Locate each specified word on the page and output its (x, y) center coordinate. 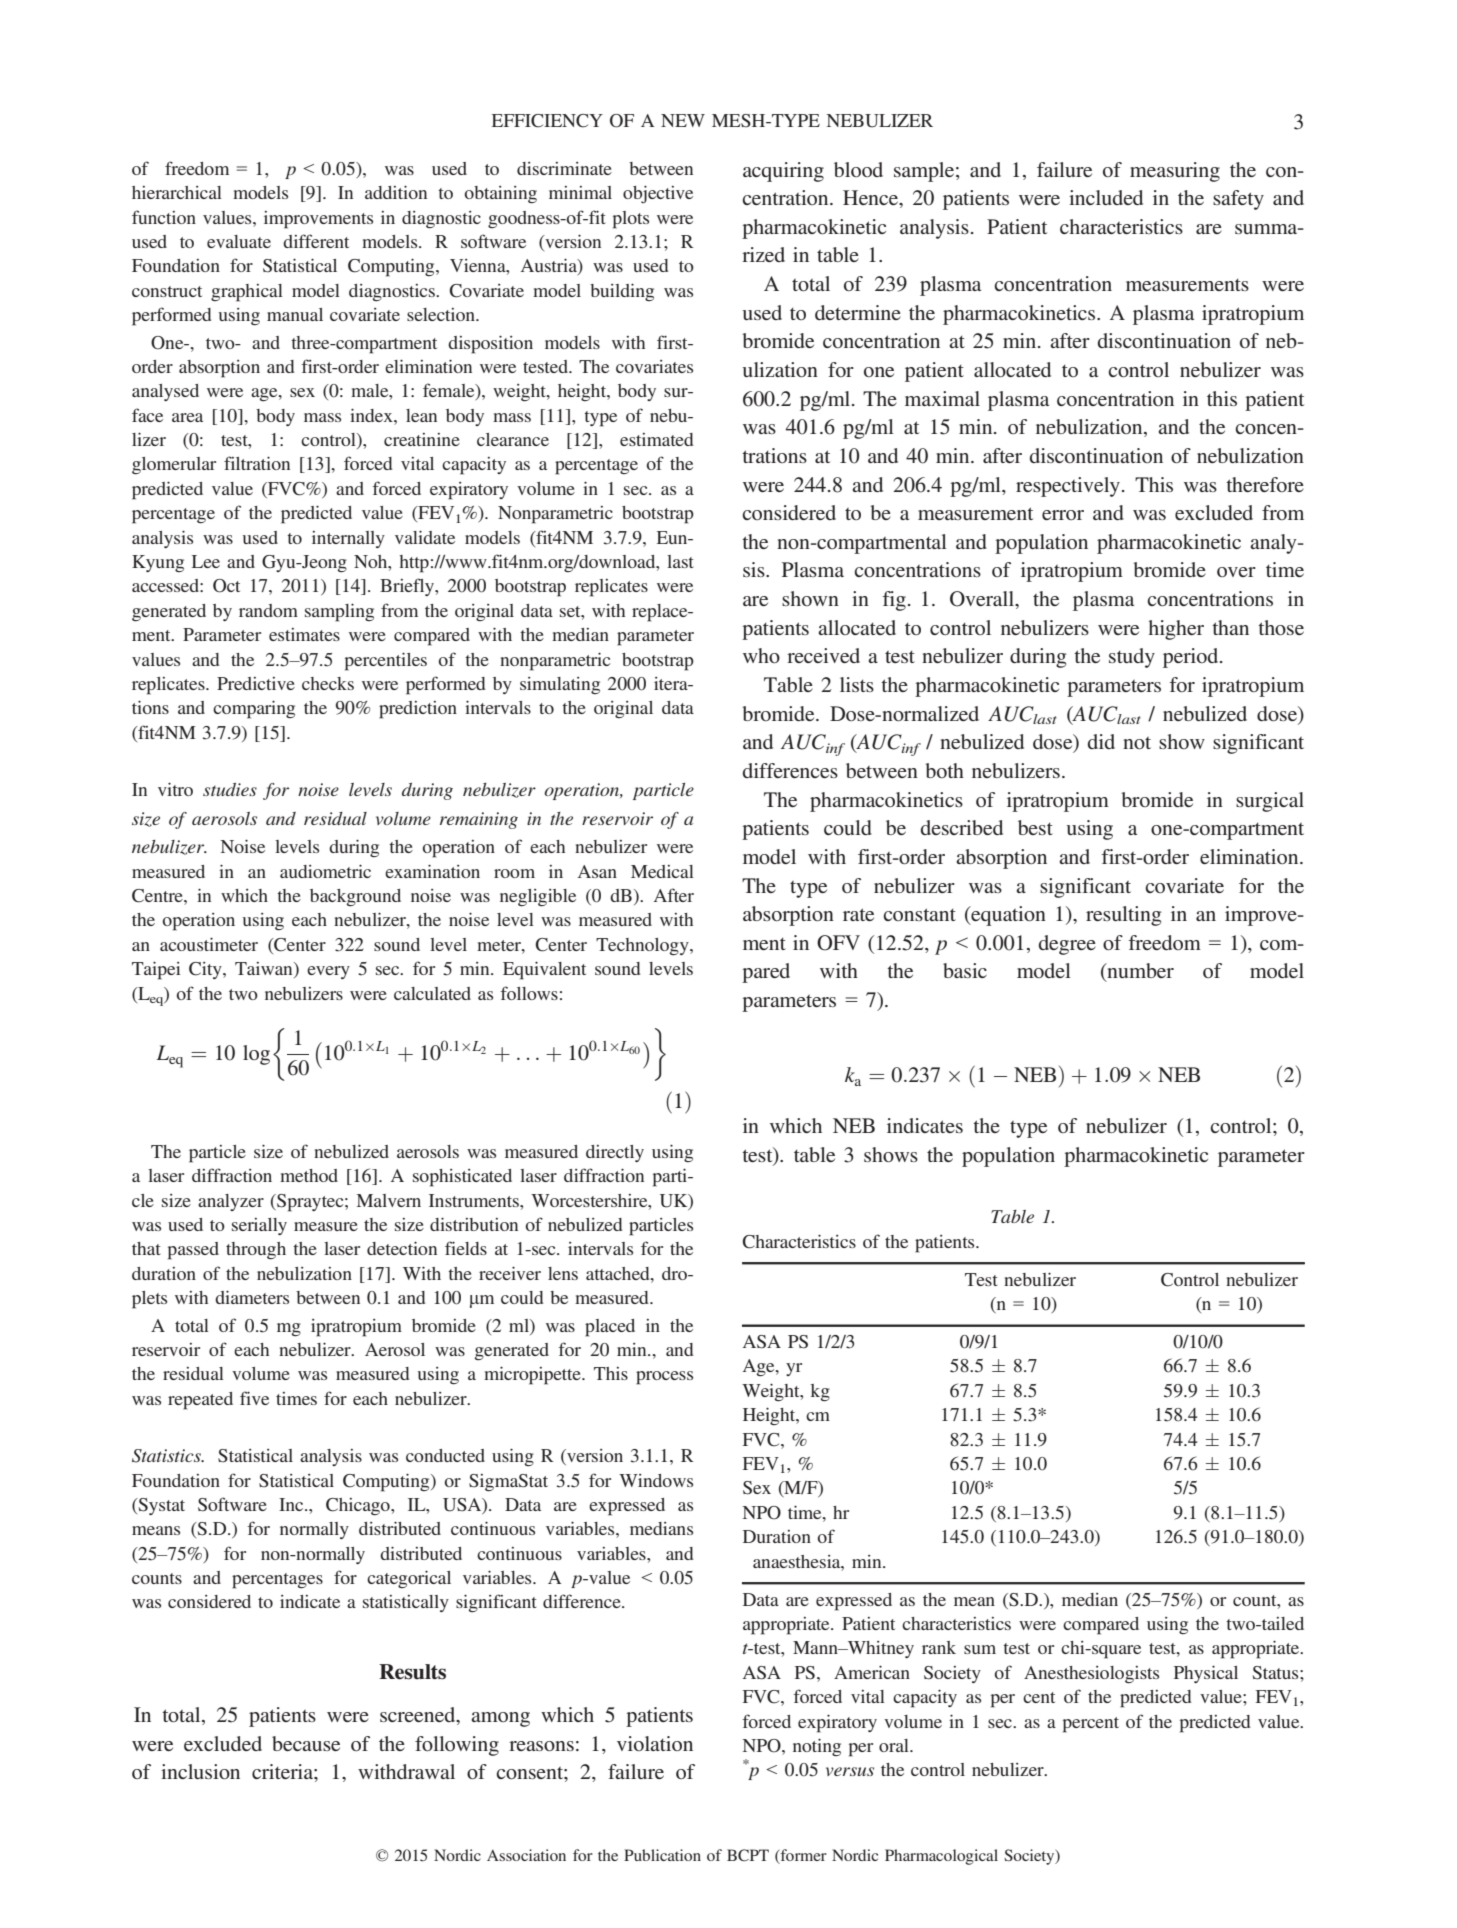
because (306, 1743)
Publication (662, 1855)
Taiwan (265, 970)
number (1139, 972)
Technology (643, 946)
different (316, 241)
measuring (1175, 172)
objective (658, 194)
